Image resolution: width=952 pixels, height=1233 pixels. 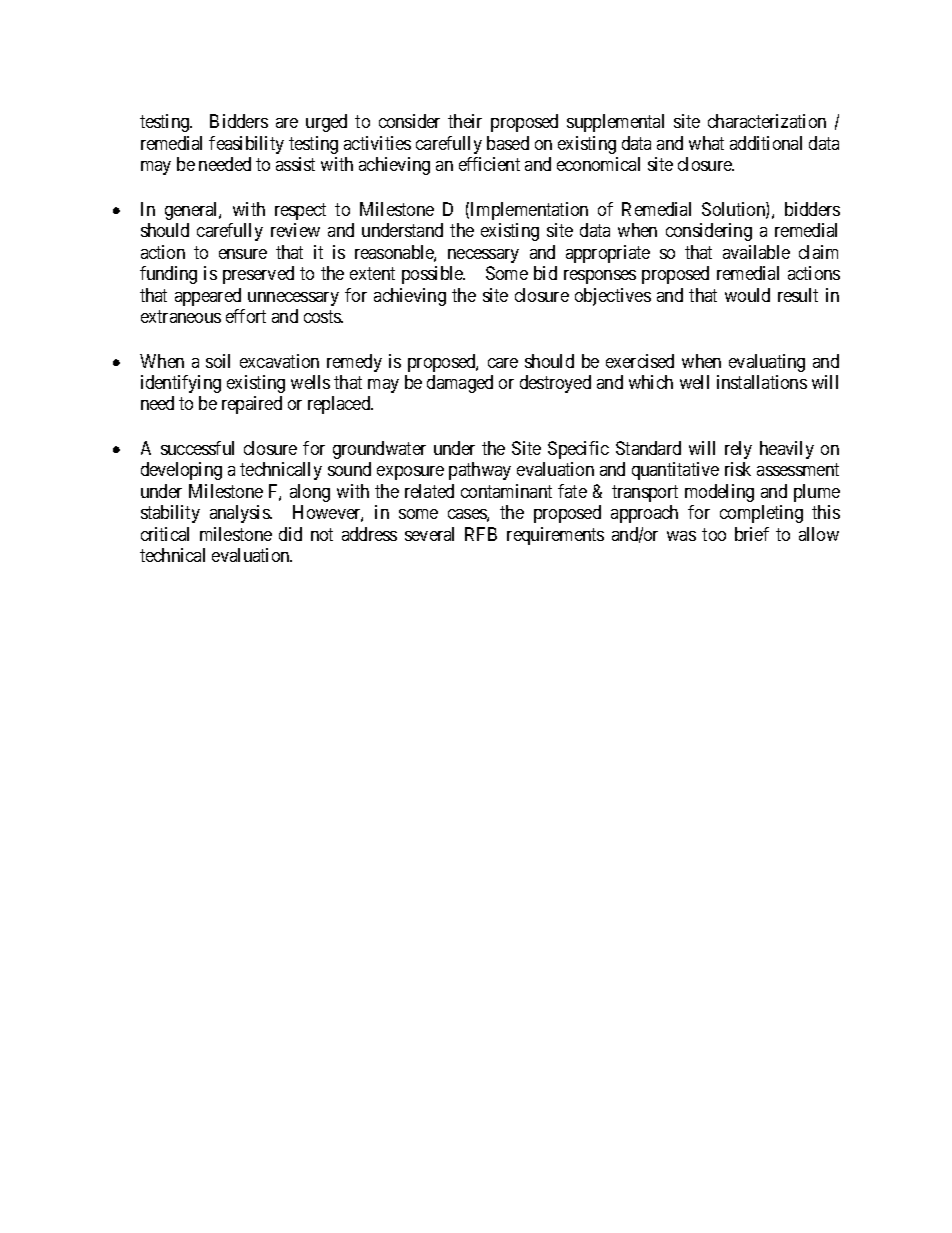 What do you see at coordinates (295, 230) in the screenshot?
I see `review` at bounding box center [295, 230].
